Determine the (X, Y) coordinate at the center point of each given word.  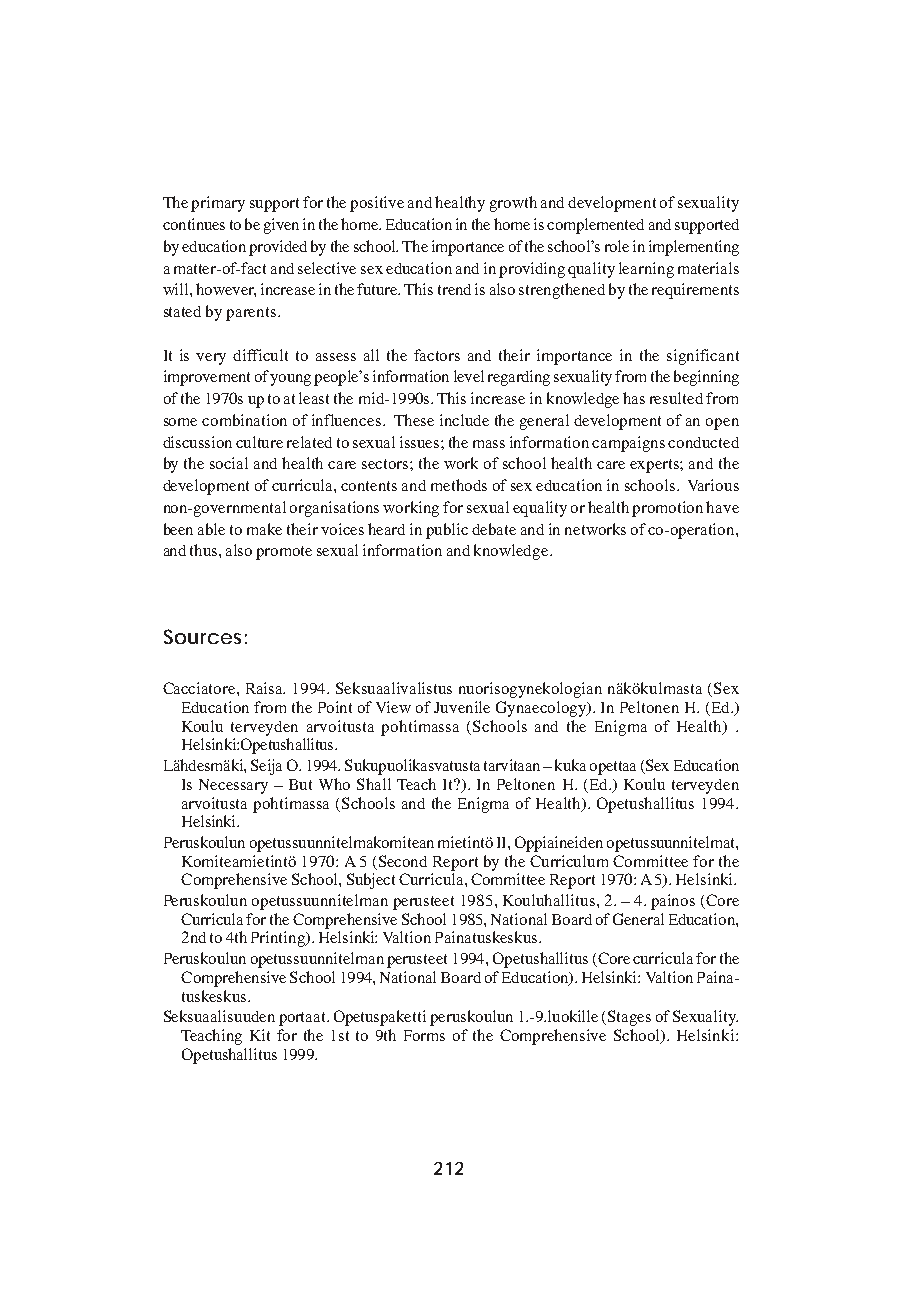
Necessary (233, 786)
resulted (676, 398)
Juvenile (462, 707)
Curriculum (569, 861)
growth (513, 204)
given (281, 226)
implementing (694, 248)
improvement (207, 378)
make (264, 529)
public (447, 531)
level (469, 376)
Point (335, 707)
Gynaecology (542, 709)
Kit (260, 1035)
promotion (667, 509)
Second (403, 861)
